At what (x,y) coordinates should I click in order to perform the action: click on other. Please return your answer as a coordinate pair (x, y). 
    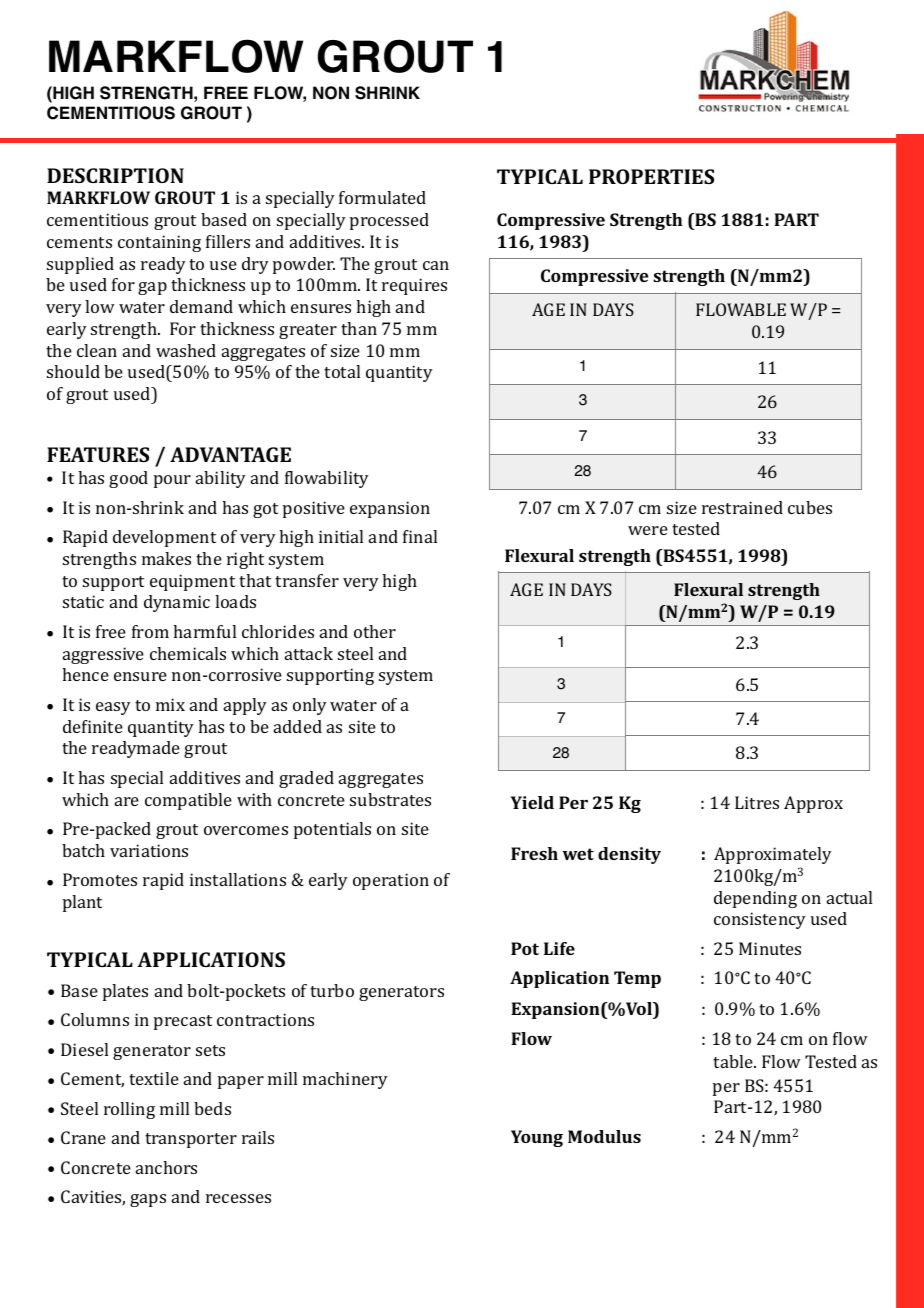
    Looking at the image, I should click on (375, 631).
